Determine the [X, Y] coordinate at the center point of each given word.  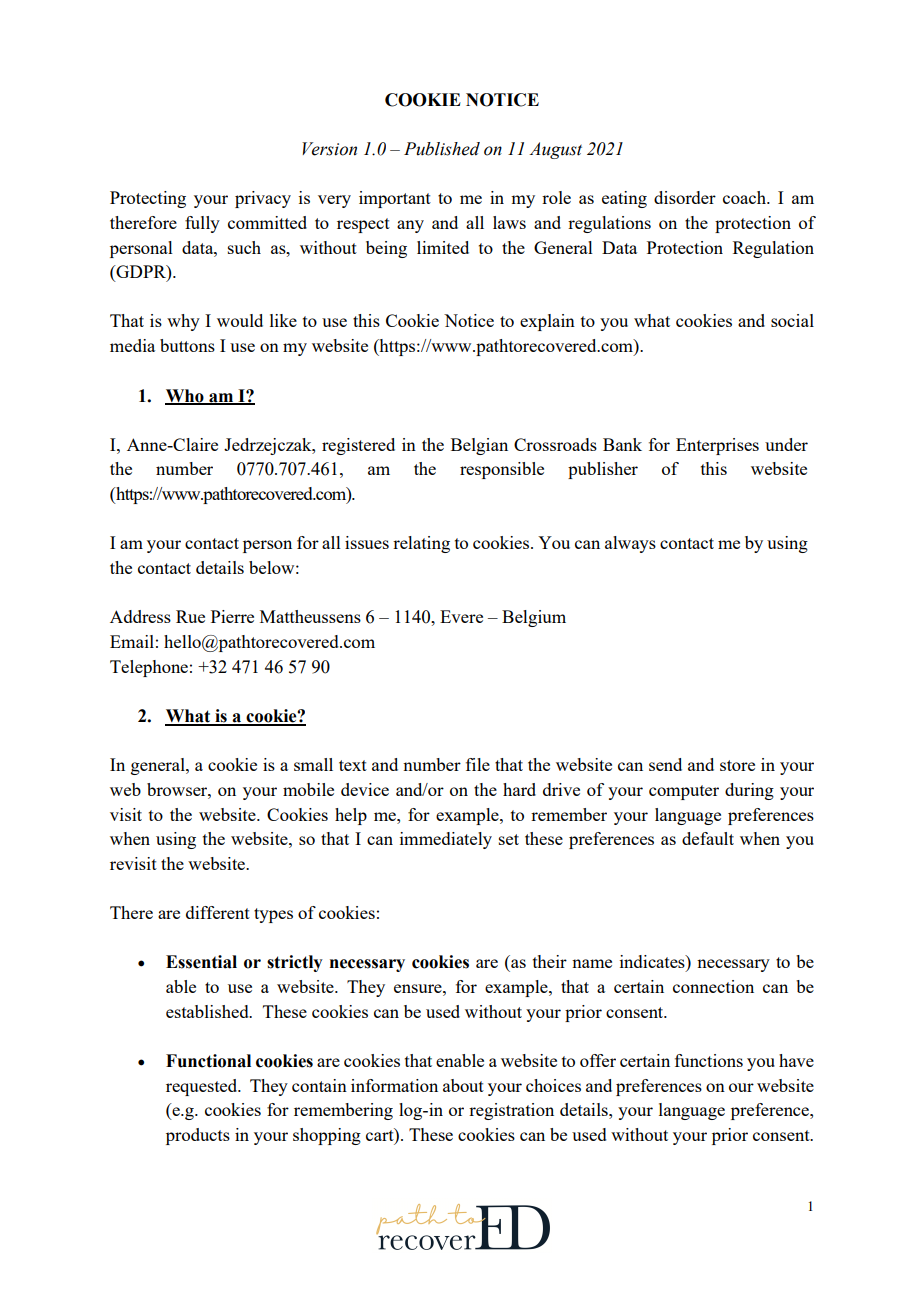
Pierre [232, 616]
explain [547, 322]
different [218, 912]
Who [185, 396]
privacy [263, 199]
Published [442, 149]
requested [203, 1087]
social [792, 320]
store [737, 765]
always [630, 544]
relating [421, 544]
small [313, 764]
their [550, 961]
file [478, 764]
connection [713, 986]
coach [745, 197]
